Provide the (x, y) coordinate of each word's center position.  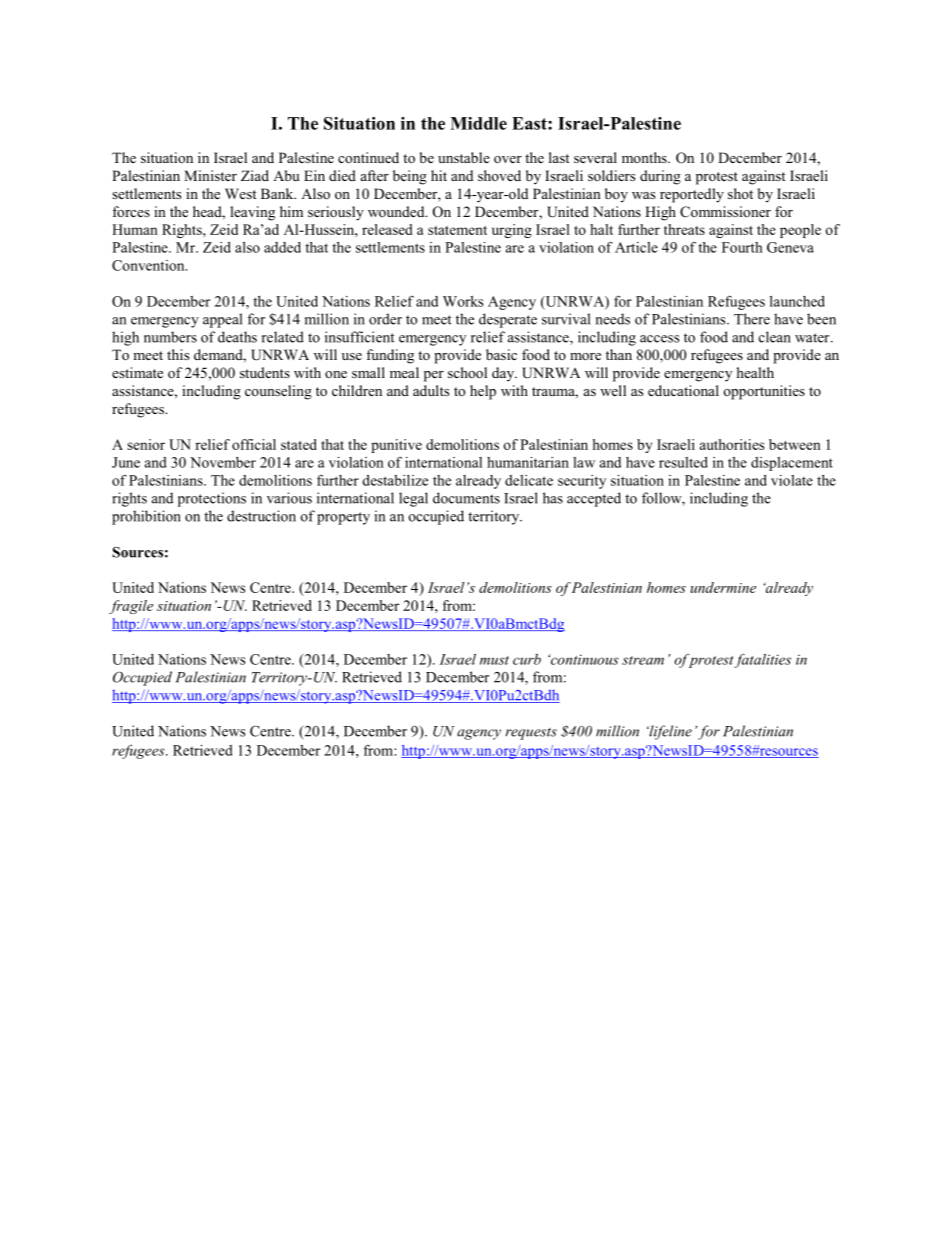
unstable (464, 157)
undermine (723, 587)
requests (531, 734)
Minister (210, 175)
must (494, 660)
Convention (149, 265)
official (254, 444)
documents (466, 498)
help (483, 392)
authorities (732, 444)
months (645, 157)
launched (797, 301)
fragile (131, 607)
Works (463, 301)
